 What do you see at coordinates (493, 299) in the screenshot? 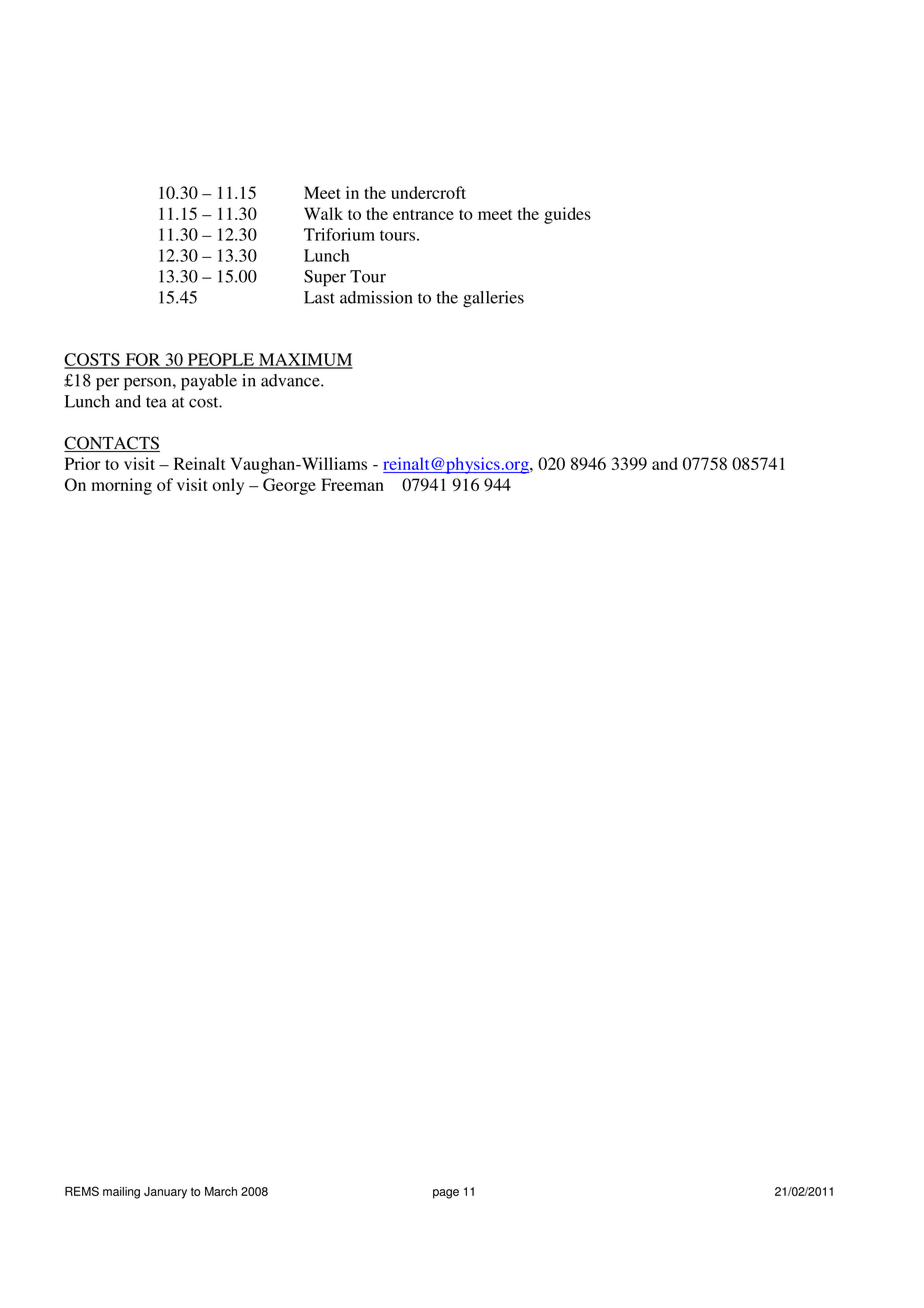
I see `galleries` at bounding box center [493, 299].
